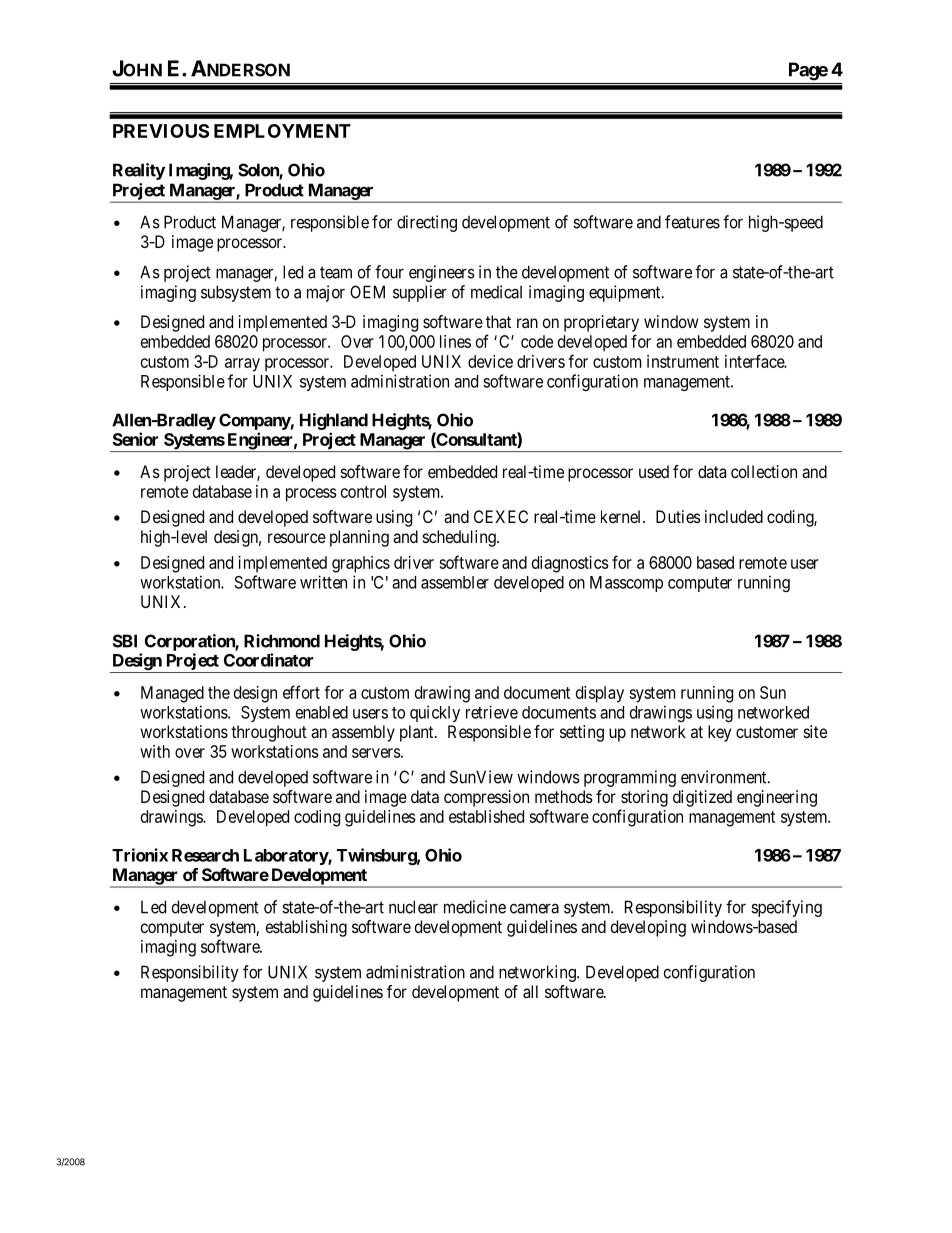 This screenshot has height=1233, width=952. What do you see at coordinates (427, 223) in the screenshot?
I see `directing` at bounding box center [427, 223].
